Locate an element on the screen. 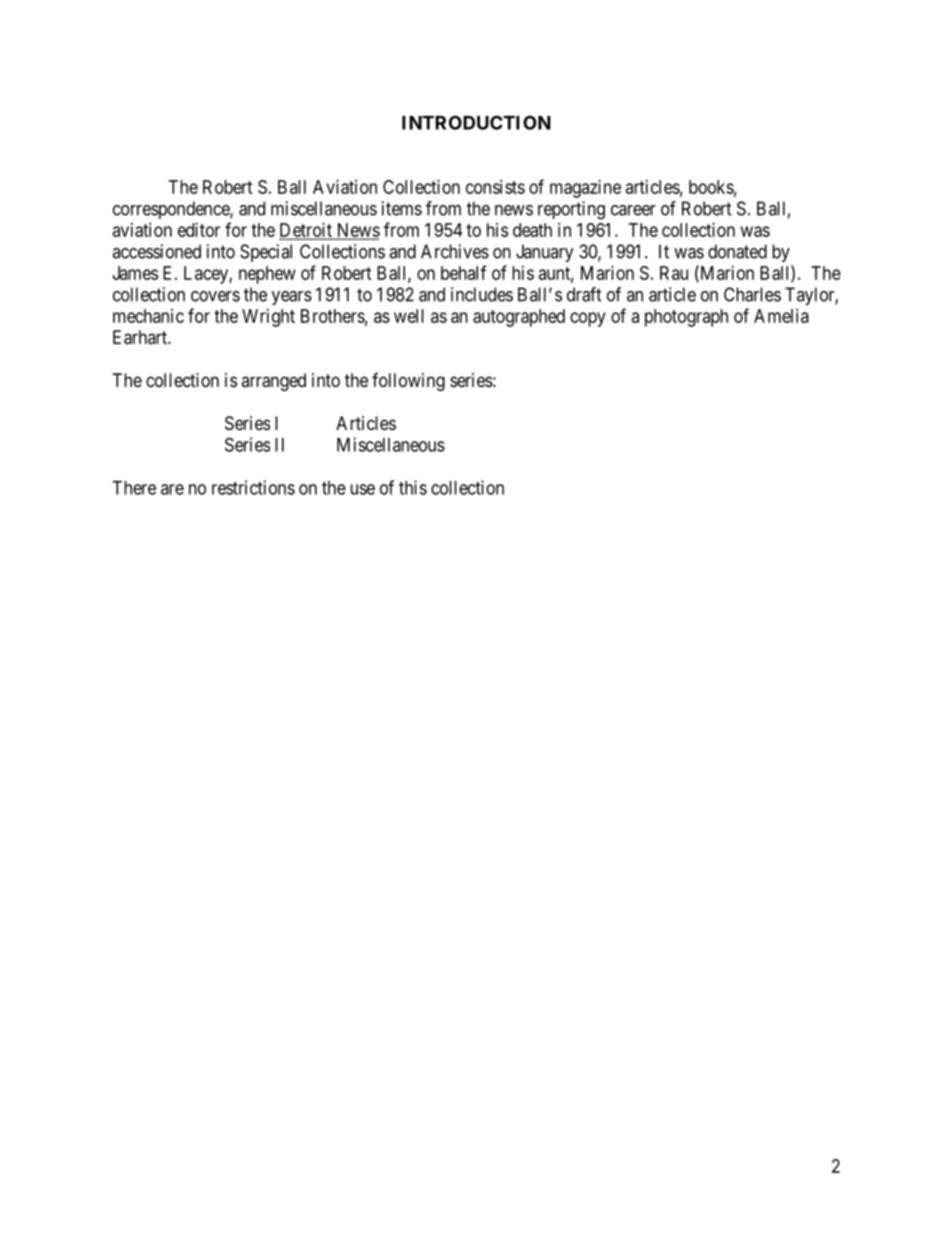  INTRODUCTION is located at coordinates (476, 122).
